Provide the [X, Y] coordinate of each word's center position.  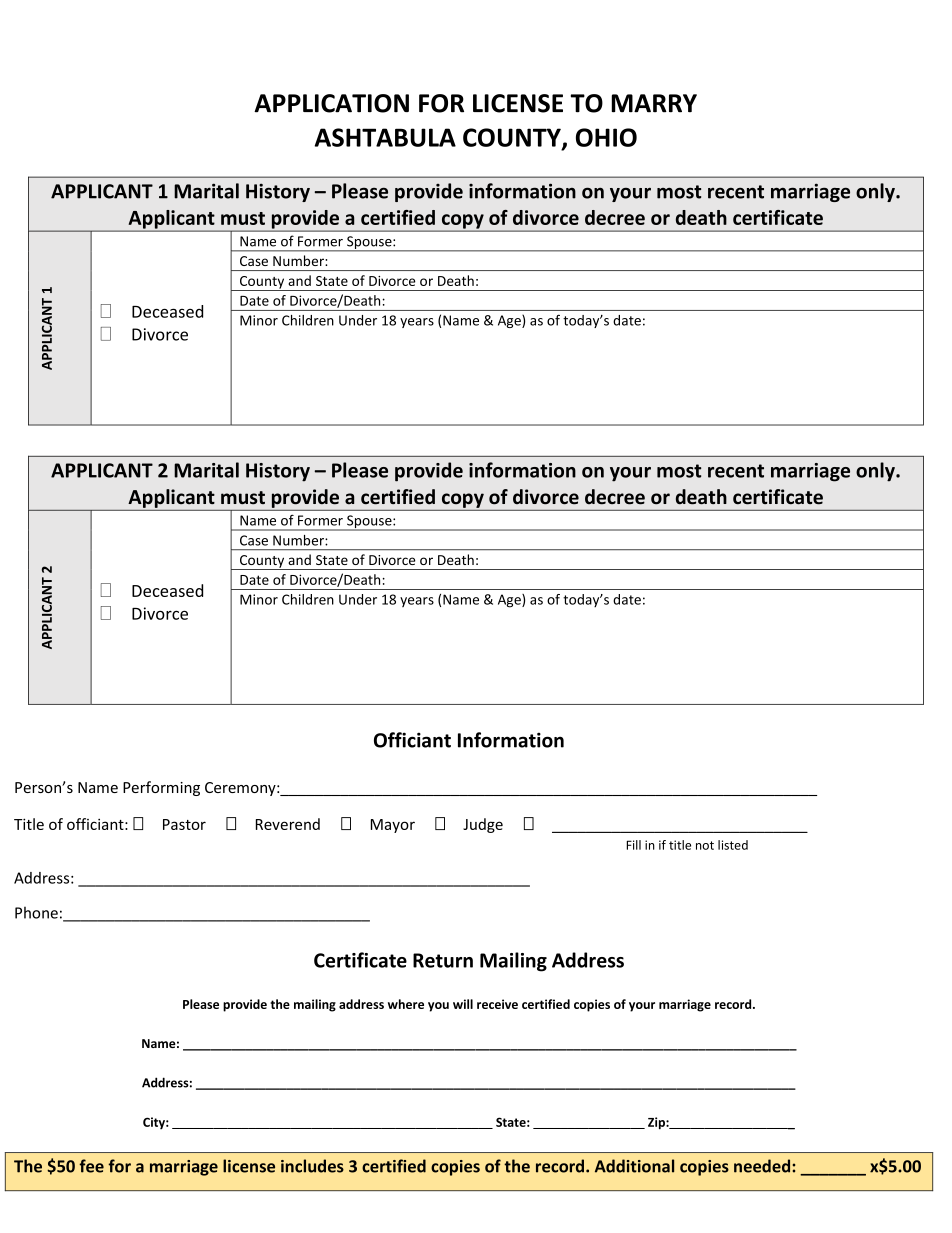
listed [733, 845]
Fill [633, 845]
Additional [634, 1166]
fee [91, 1166]
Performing [161, 788]
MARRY [654, 103]
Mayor [393, 826]
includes [312, 1166]
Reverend [288, 824]
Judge [483, 825]
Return [443, 960]
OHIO [606, 137]
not [705, 845]
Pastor [184, 824]
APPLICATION [331, 103]
